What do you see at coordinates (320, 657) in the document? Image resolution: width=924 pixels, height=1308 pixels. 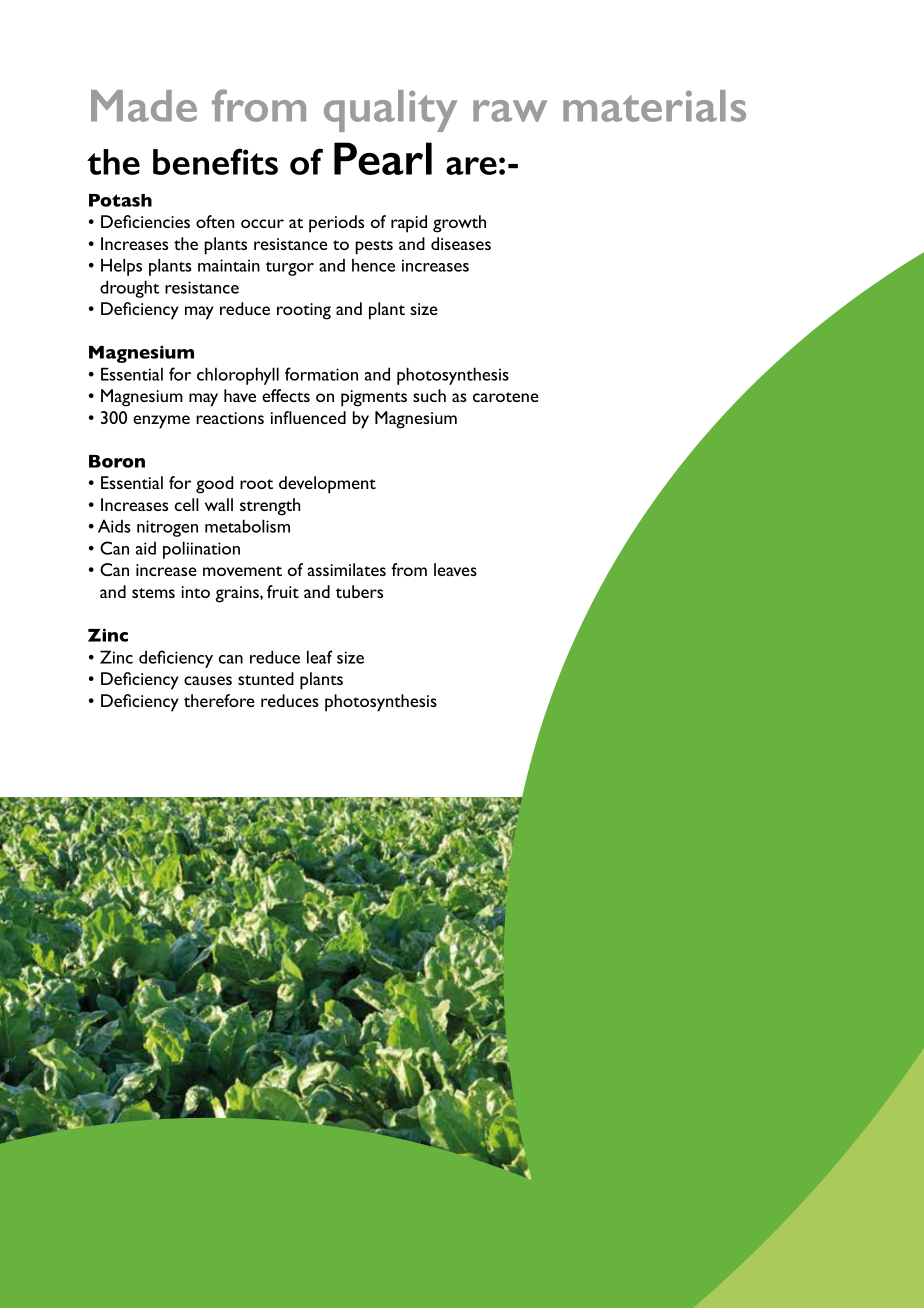 I see `leaf` at bounding box center [320, 657].
